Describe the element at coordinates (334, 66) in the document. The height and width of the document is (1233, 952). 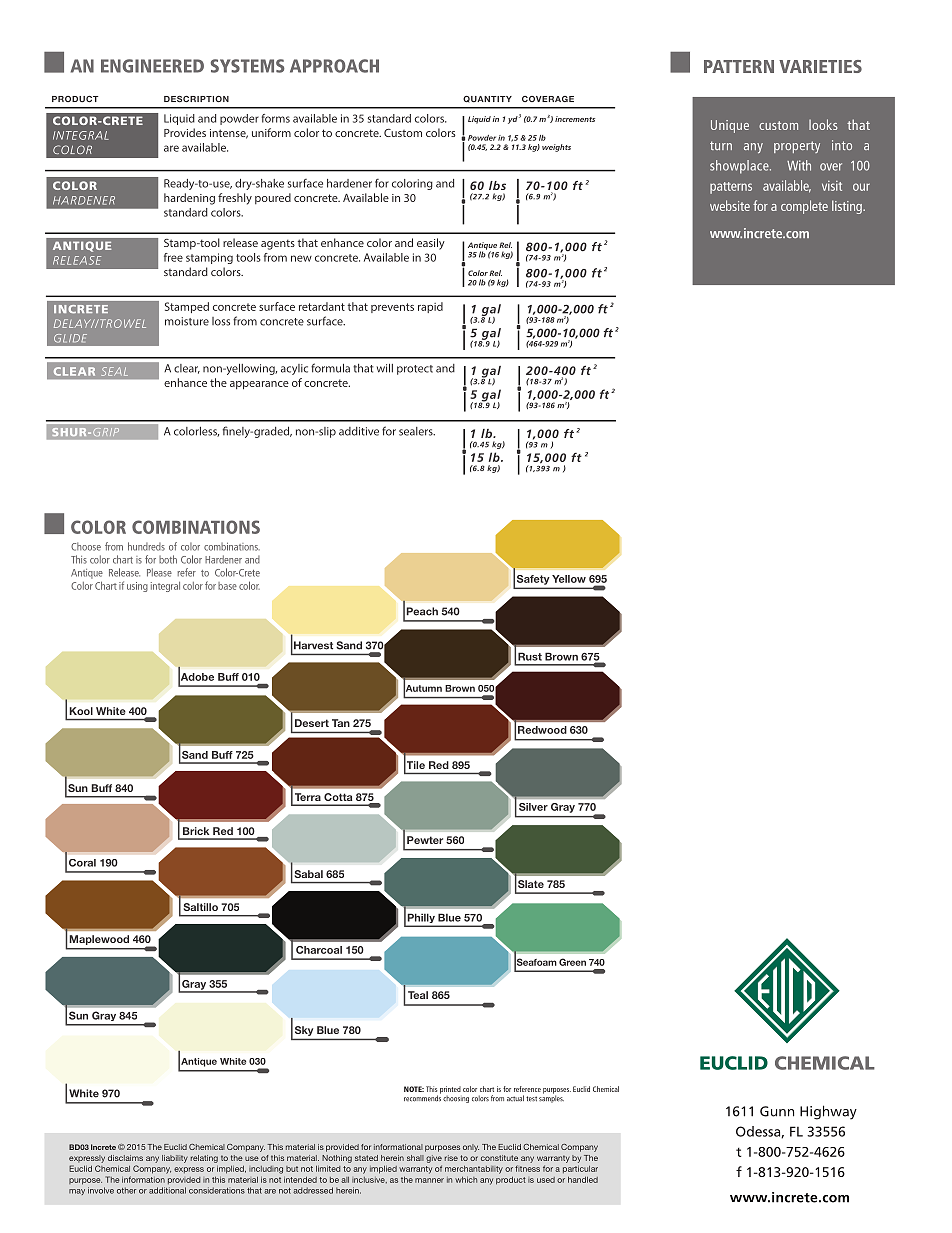
I see `APPROACH` at that location.
